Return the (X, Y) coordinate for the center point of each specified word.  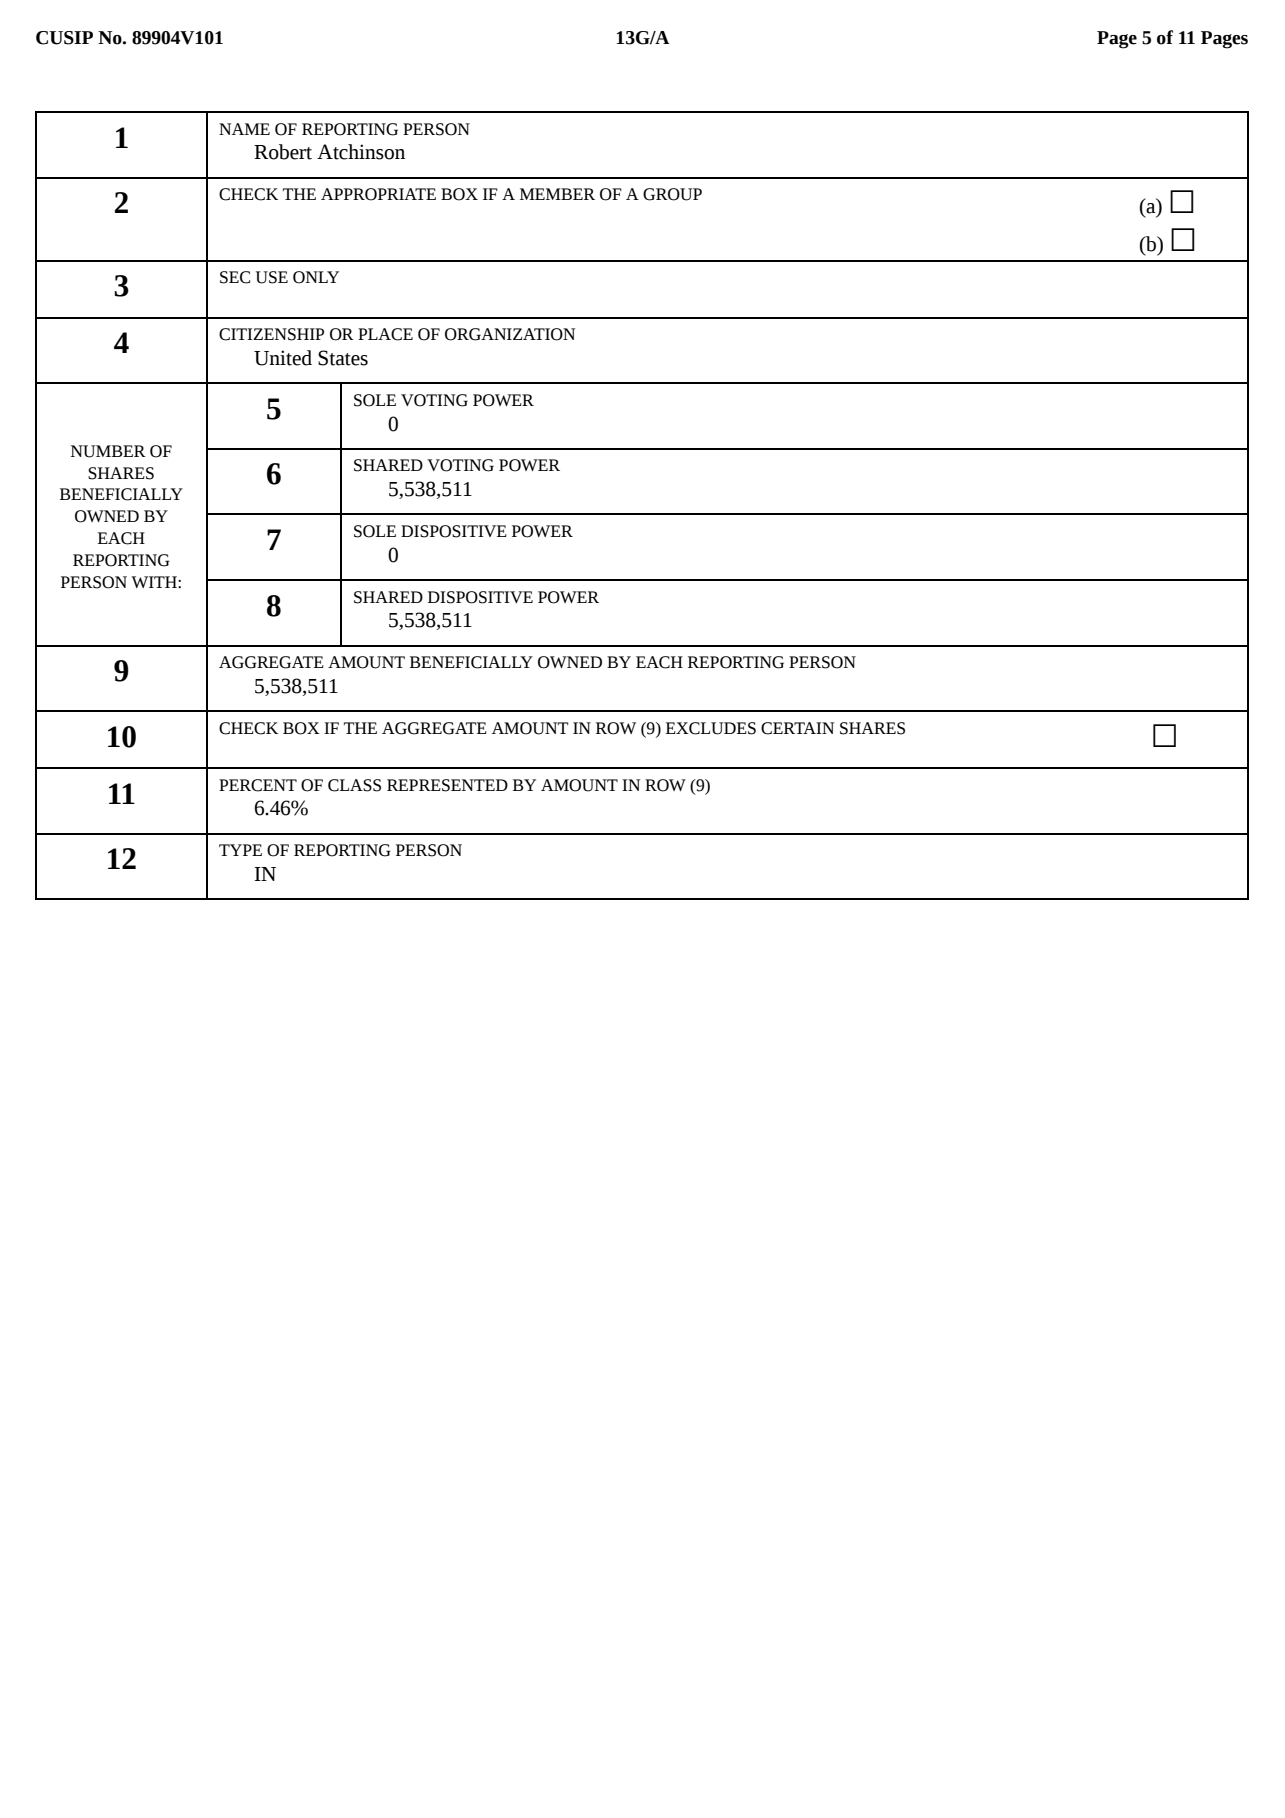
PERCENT (258, 785)
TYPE (240, 850)
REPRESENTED (447, 785)
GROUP (672, 194)
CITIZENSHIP (271, 334)
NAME (244, 129)
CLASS (354, 785)
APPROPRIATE (378, 194)
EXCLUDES (711, 728)
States (343, 358)
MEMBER (557, 194)
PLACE (385, 334)
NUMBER (108, 451)
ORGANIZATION (510, 334)
